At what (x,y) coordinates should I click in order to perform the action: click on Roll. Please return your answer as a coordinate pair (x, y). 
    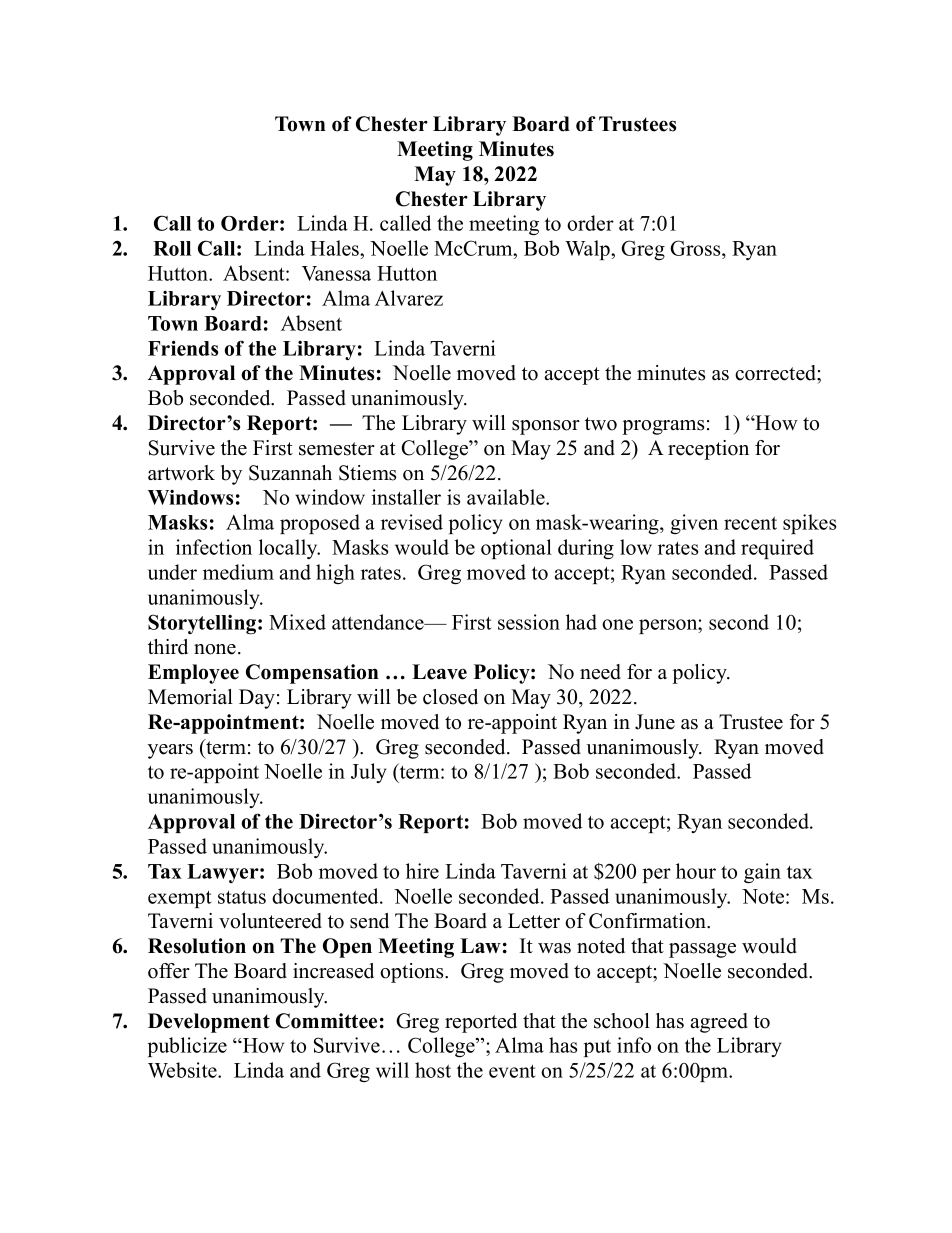
    Looking at the image, I should click on (172, 248).
